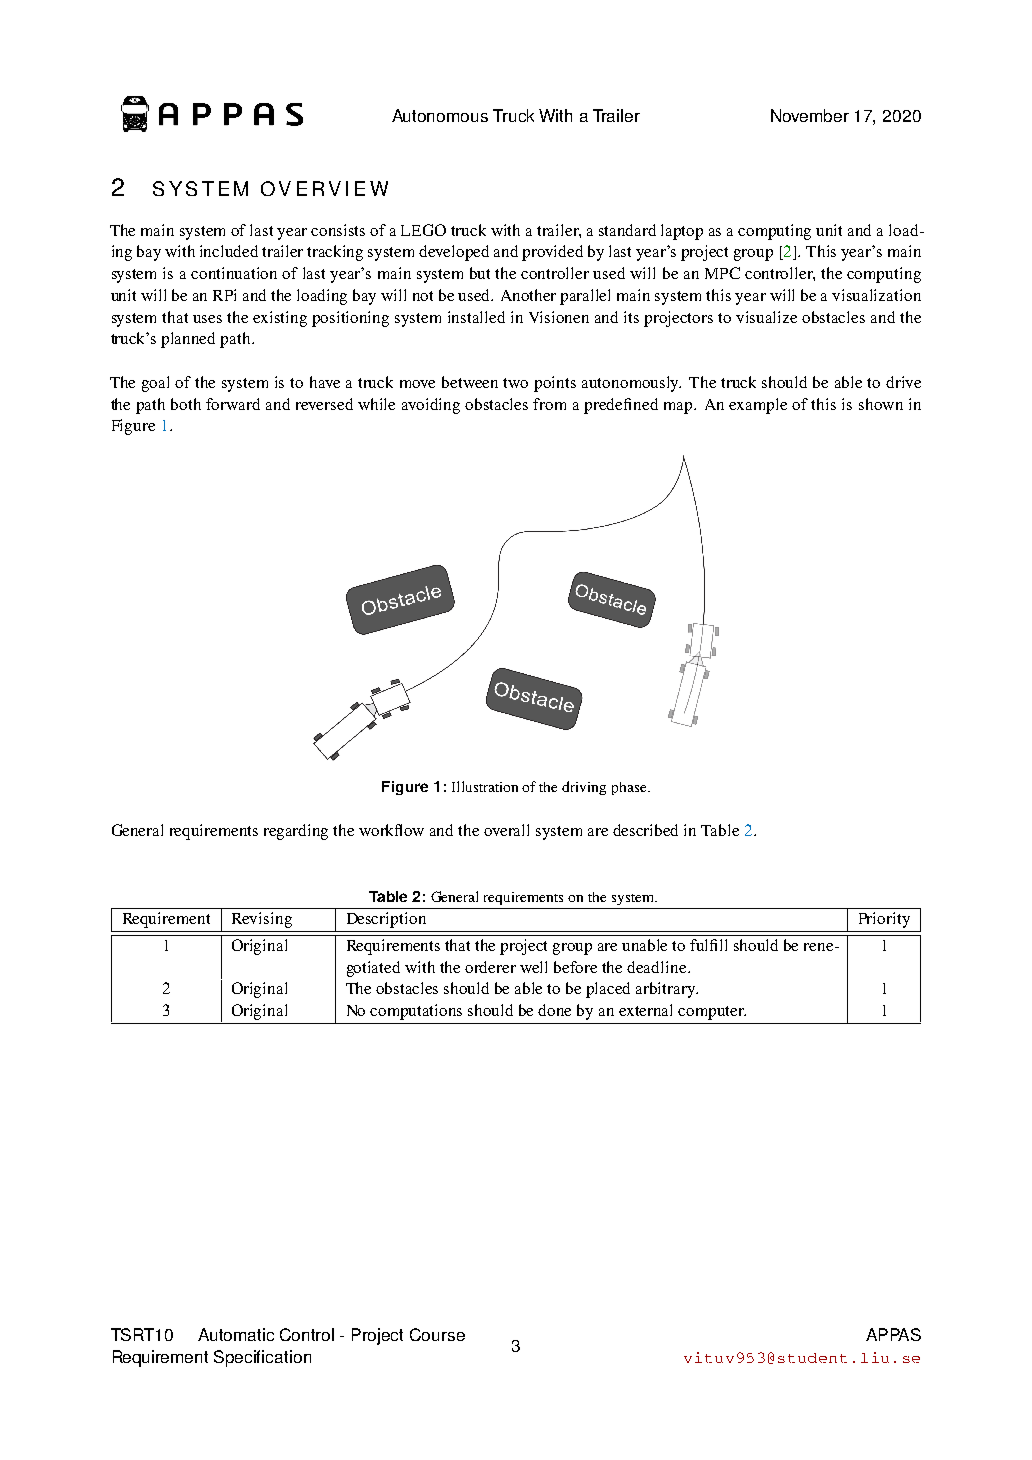 Image resolution: width=1032 pixels, height=1460 pixels. What do you see at coordinates (552, 253) in the screenshot?
I see `provided` at bounding box center [552, 253].
